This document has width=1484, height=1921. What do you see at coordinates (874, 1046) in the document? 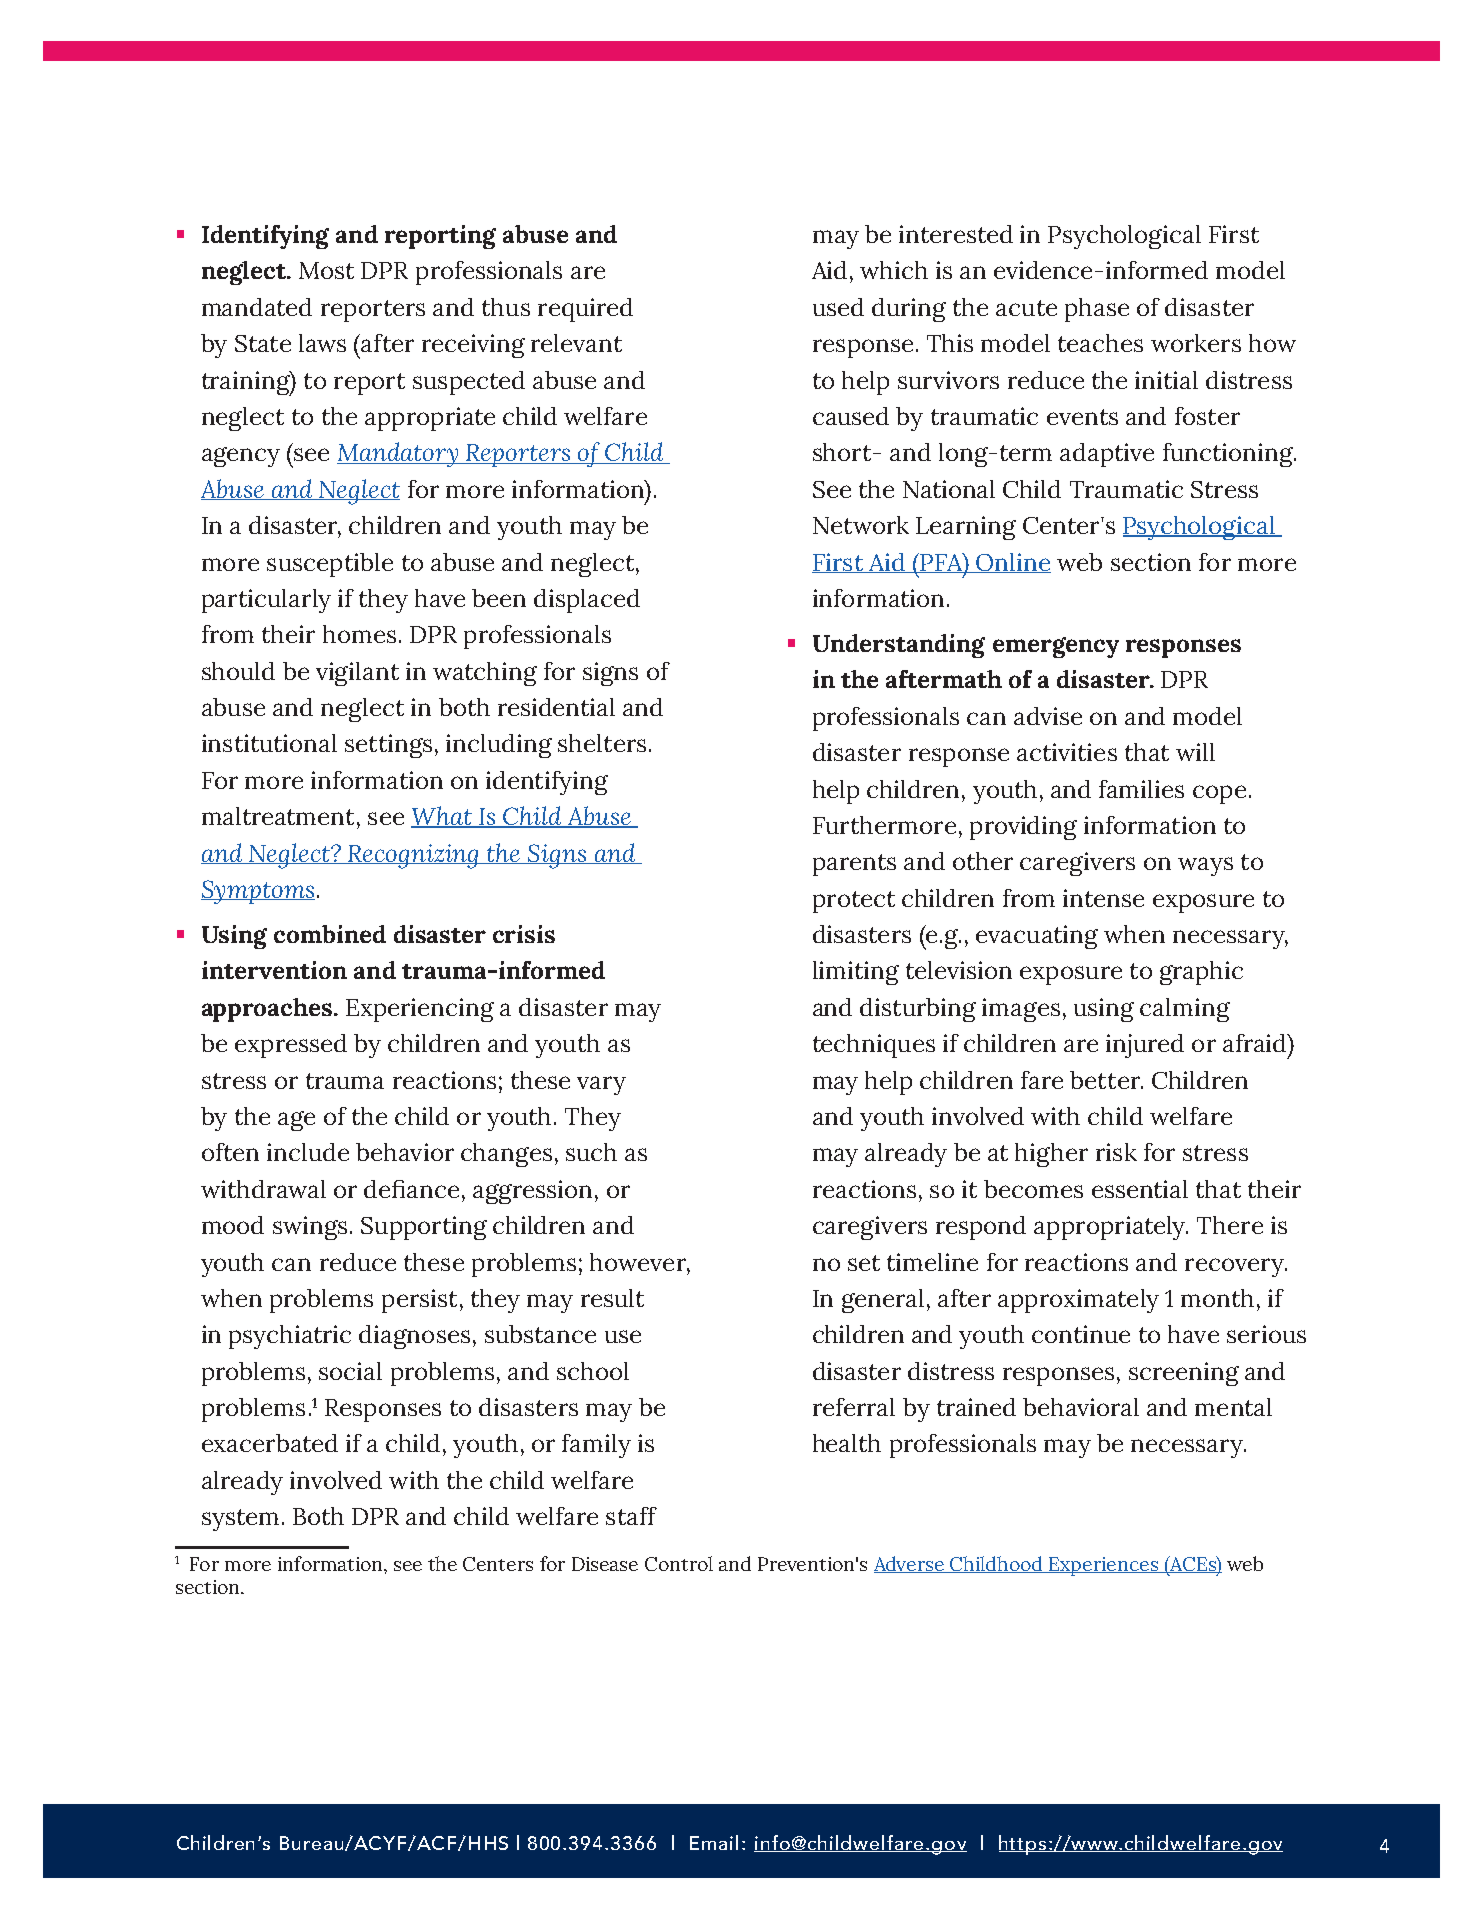
I see `techniques` at bounding box center [874, 1046].
